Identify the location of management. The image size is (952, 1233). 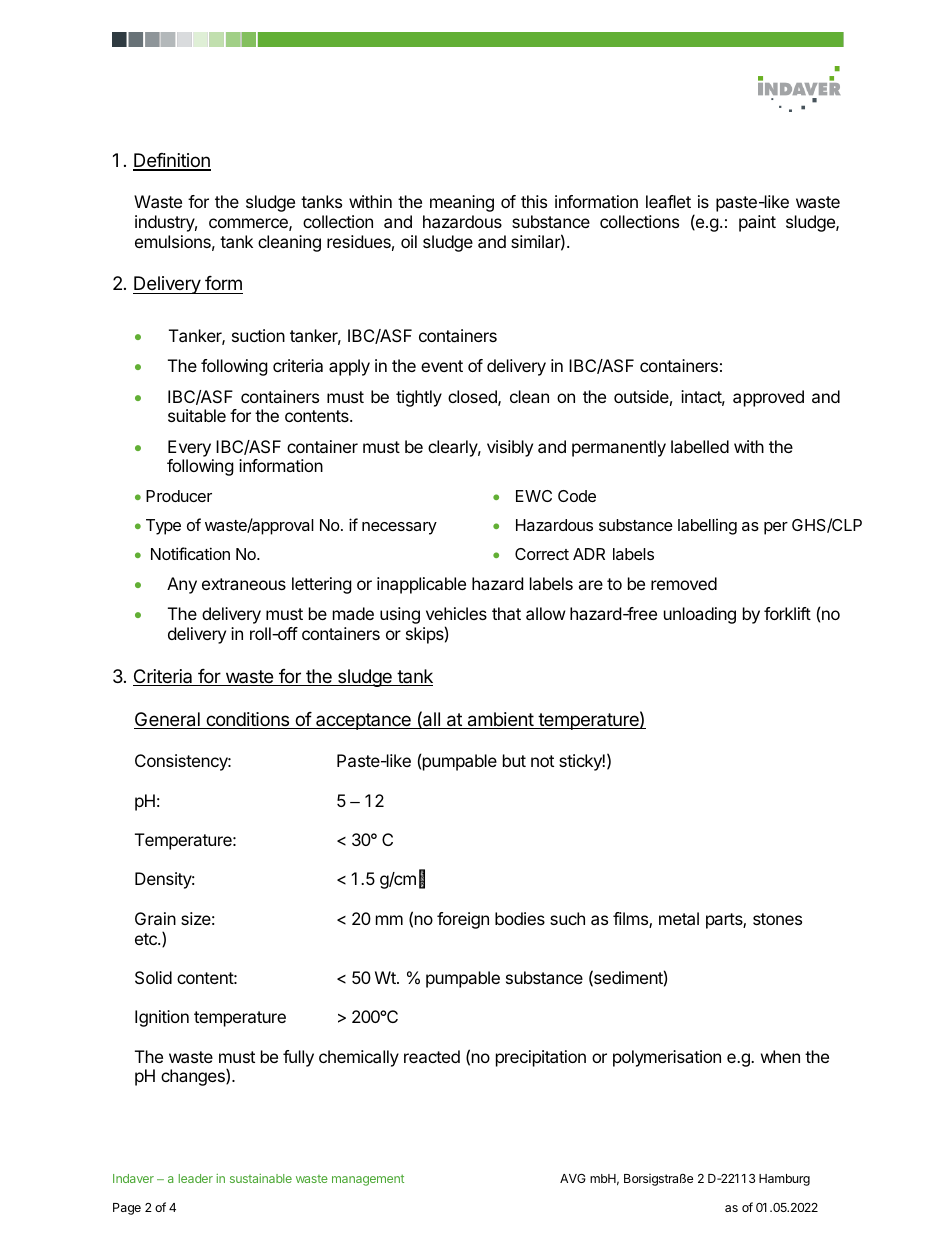
(368, 1180).
